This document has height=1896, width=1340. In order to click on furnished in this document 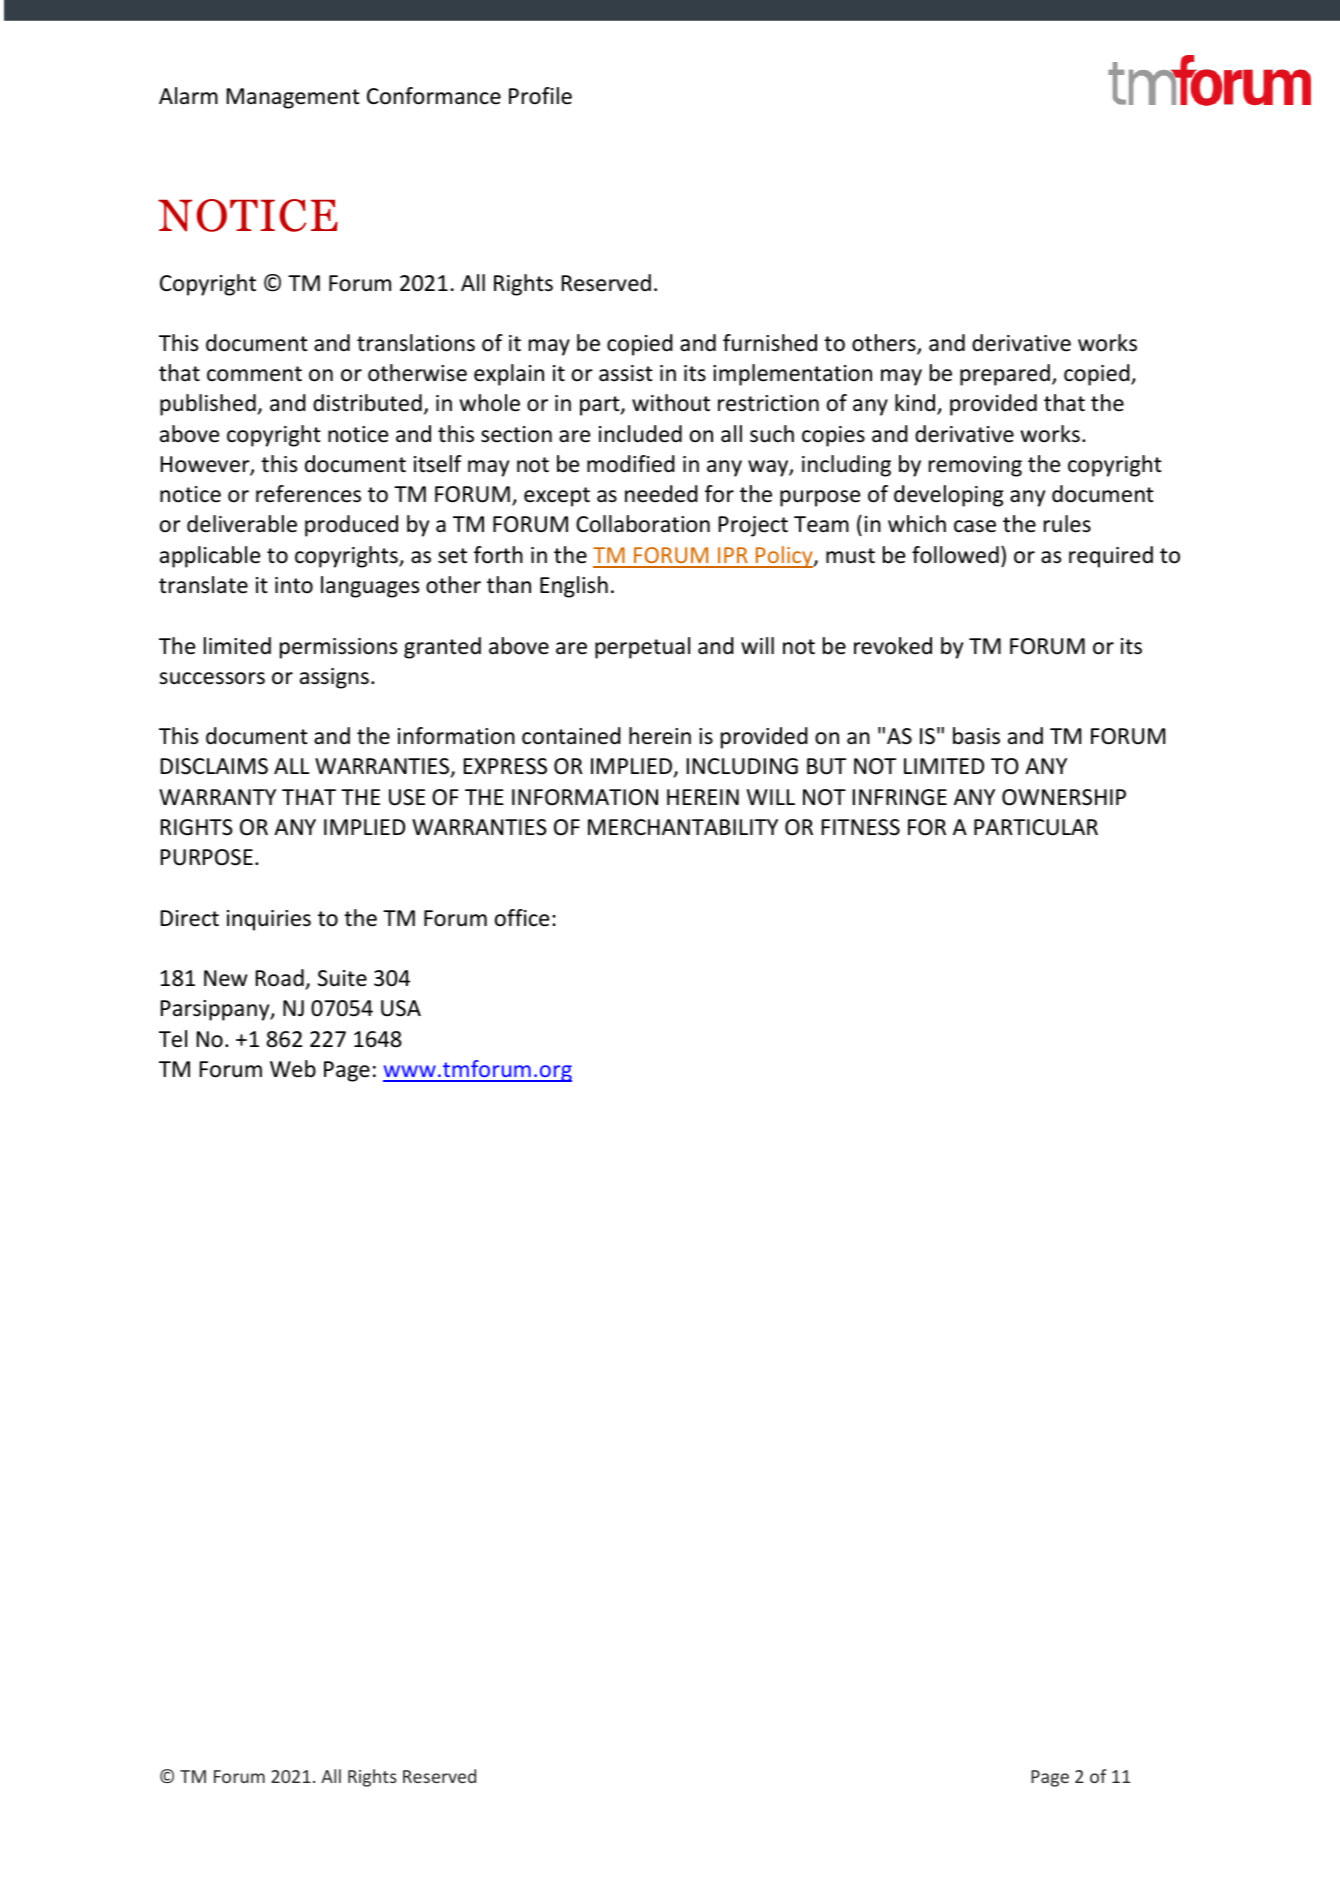, I will do `click(770, 343)`.
